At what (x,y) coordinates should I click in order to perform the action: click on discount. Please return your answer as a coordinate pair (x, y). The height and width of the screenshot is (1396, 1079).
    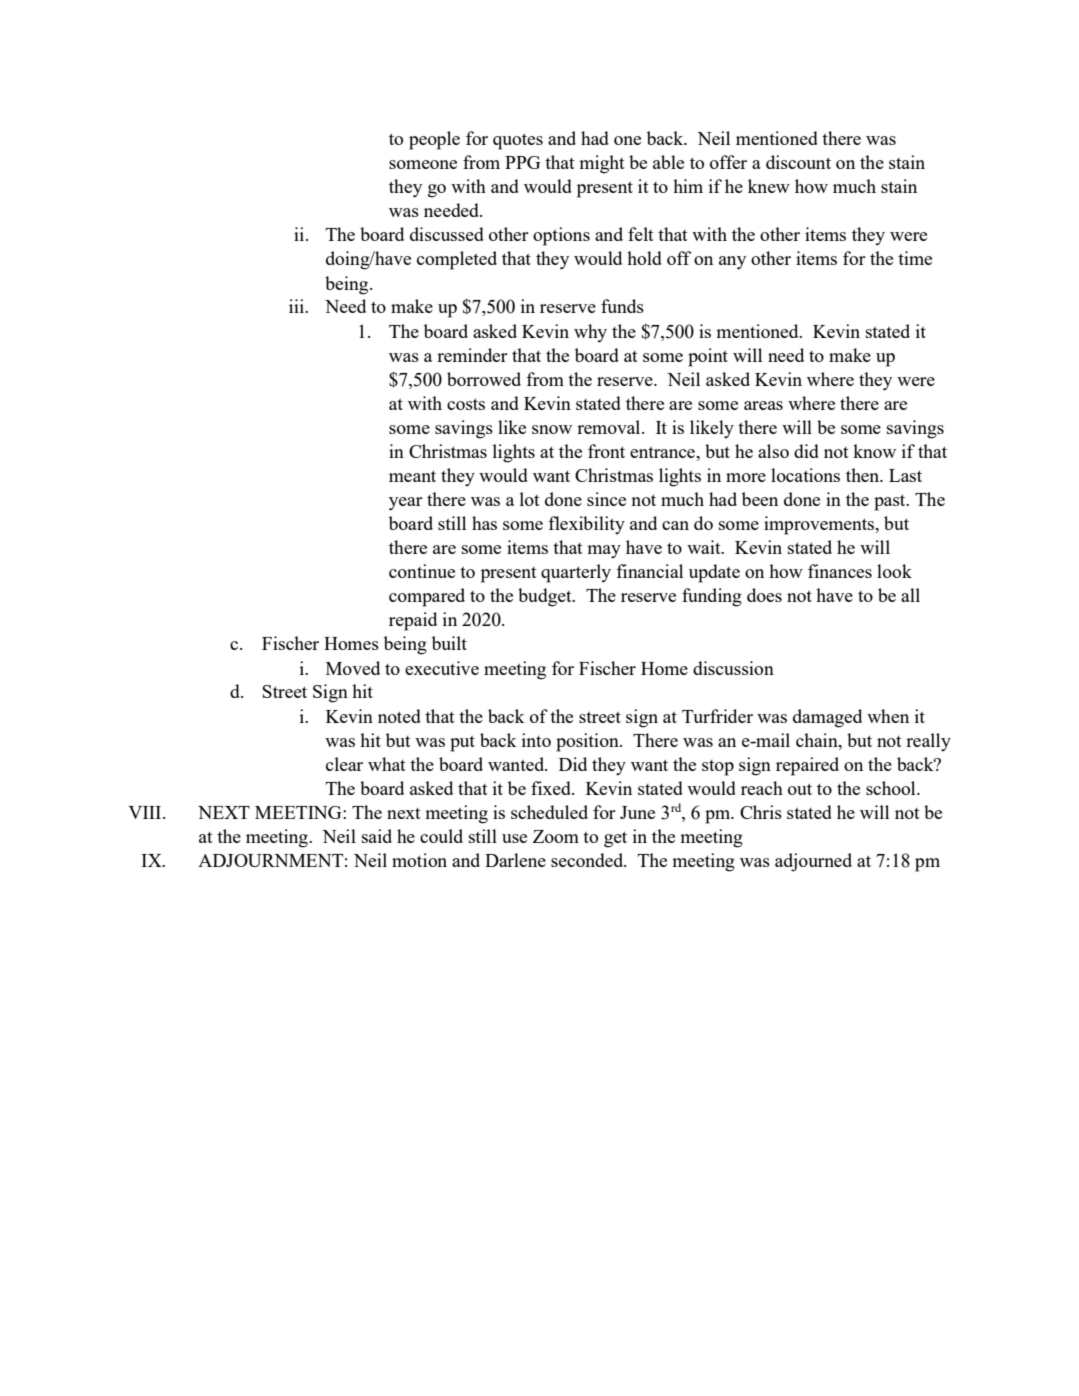
    Looking at the image, I should click on (798, 162).
